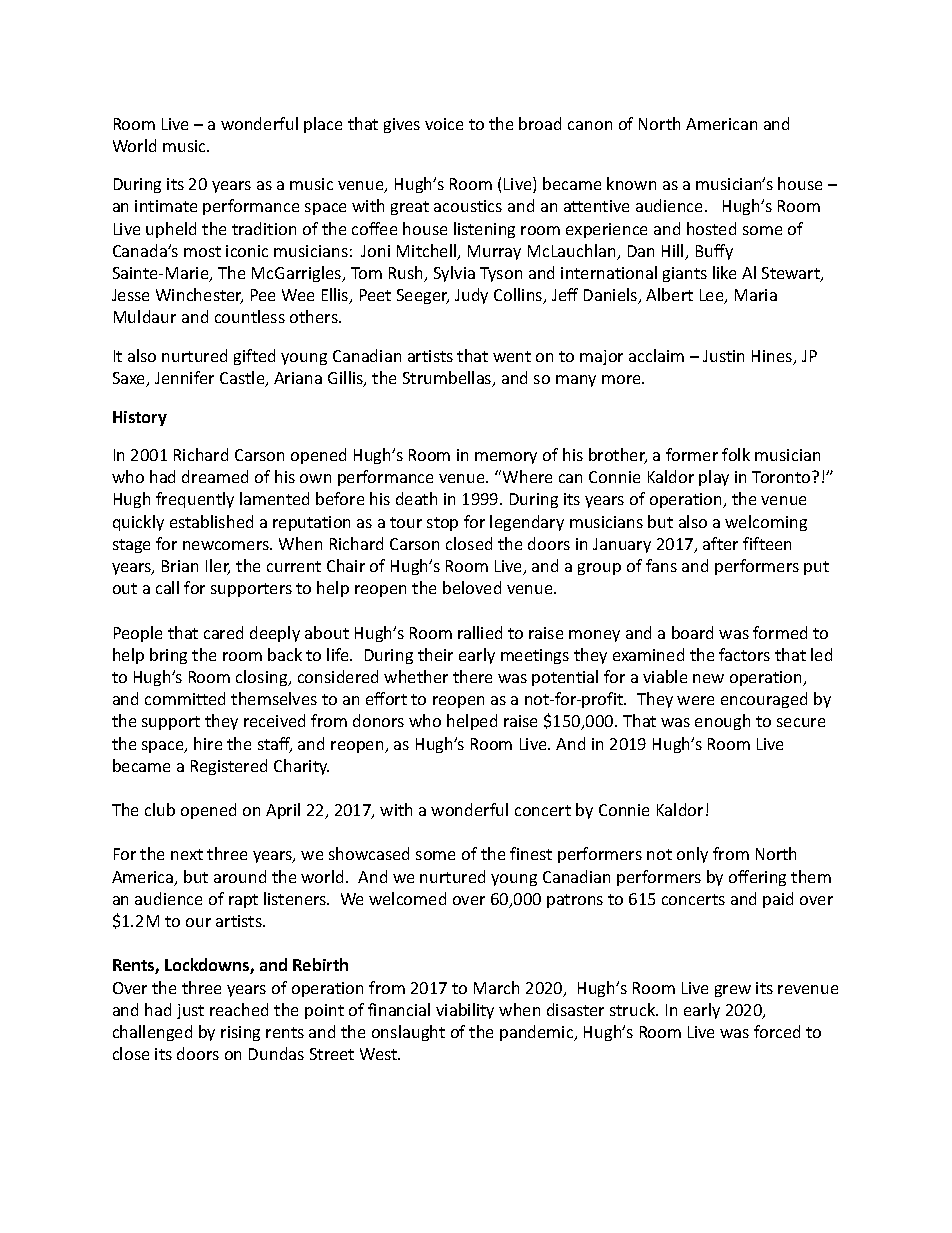 Image resolution: width=952 pixels, height=1233 pixels. What do you see at coordinates (720, 543) in the document?
I see `after` at bounding box center [720, 543].
